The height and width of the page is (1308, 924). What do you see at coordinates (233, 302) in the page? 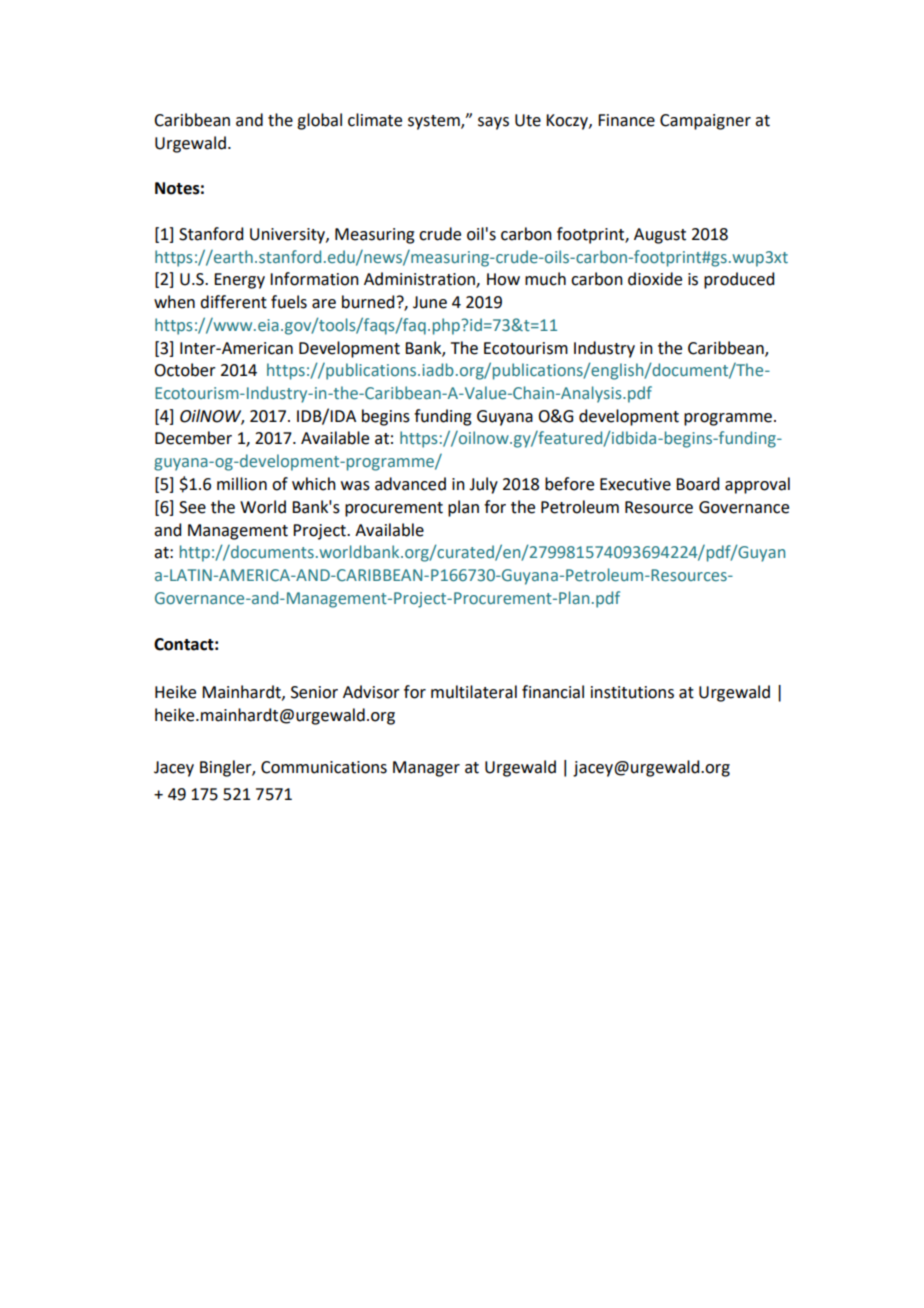
I see `different` at bounding box center [233, 302].
